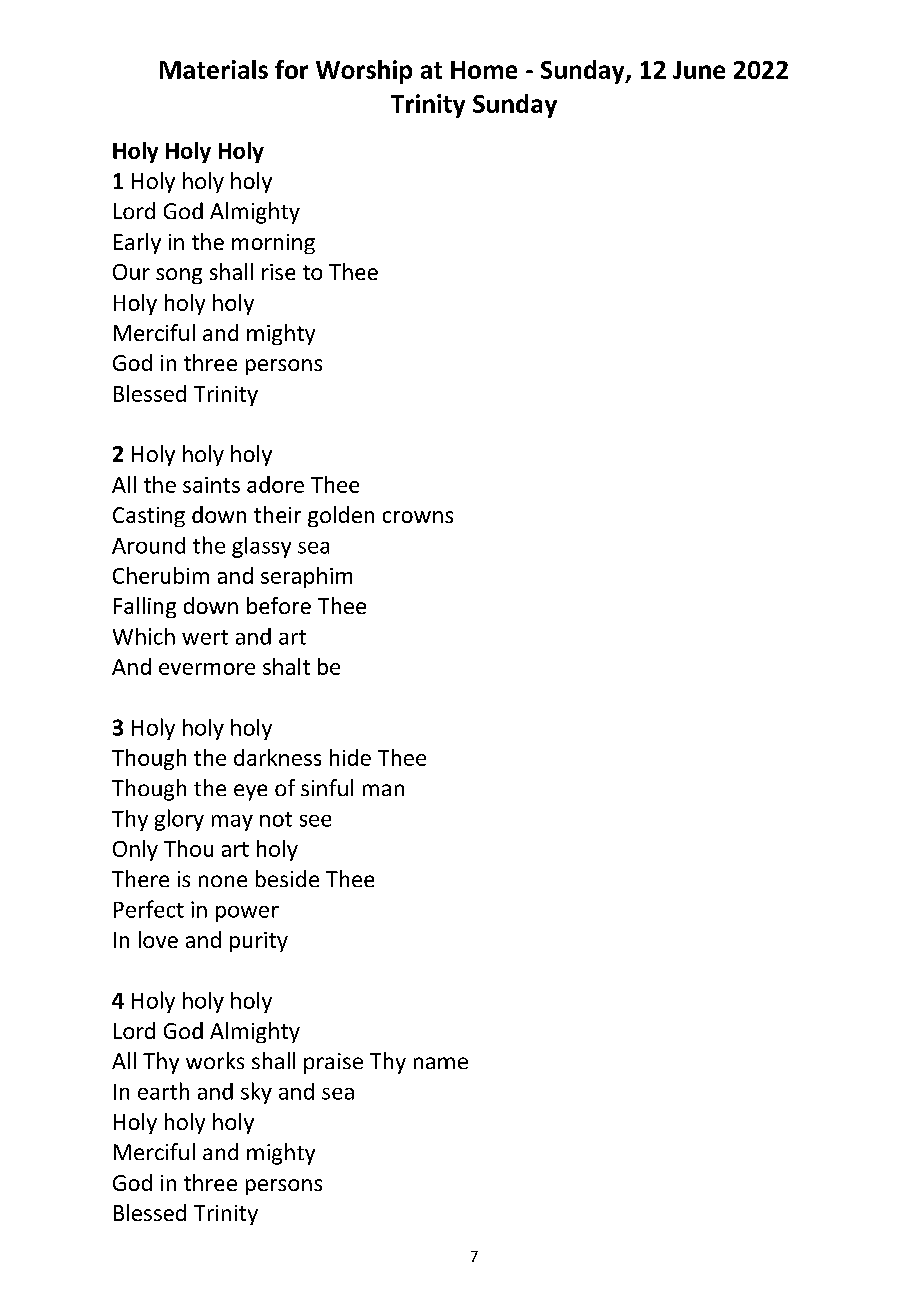 The width and height of the document is (924, 1308). I want to click on saints, so click(211, 485).
